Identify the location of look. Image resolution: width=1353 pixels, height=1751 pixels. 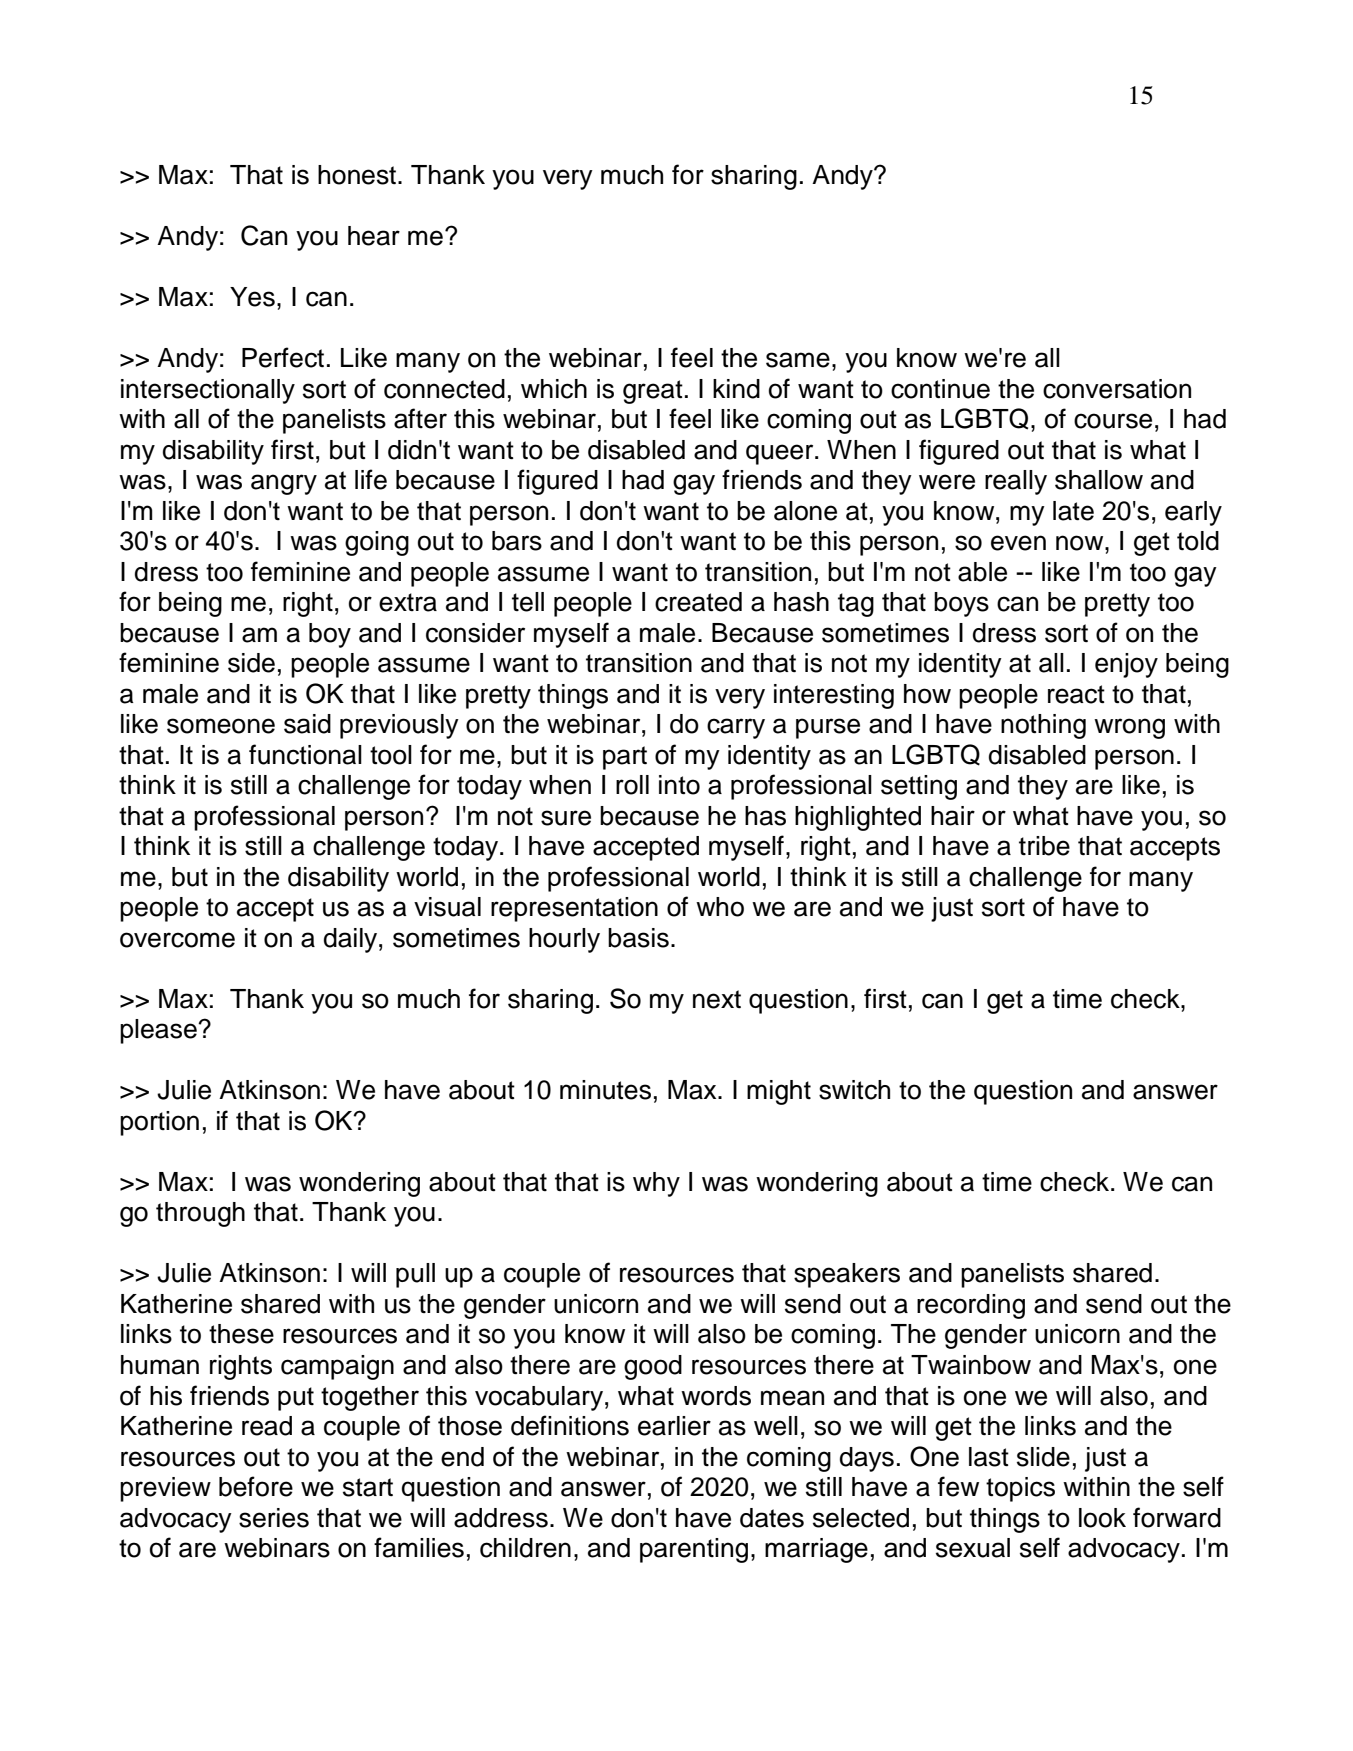
(1102, 1518).
